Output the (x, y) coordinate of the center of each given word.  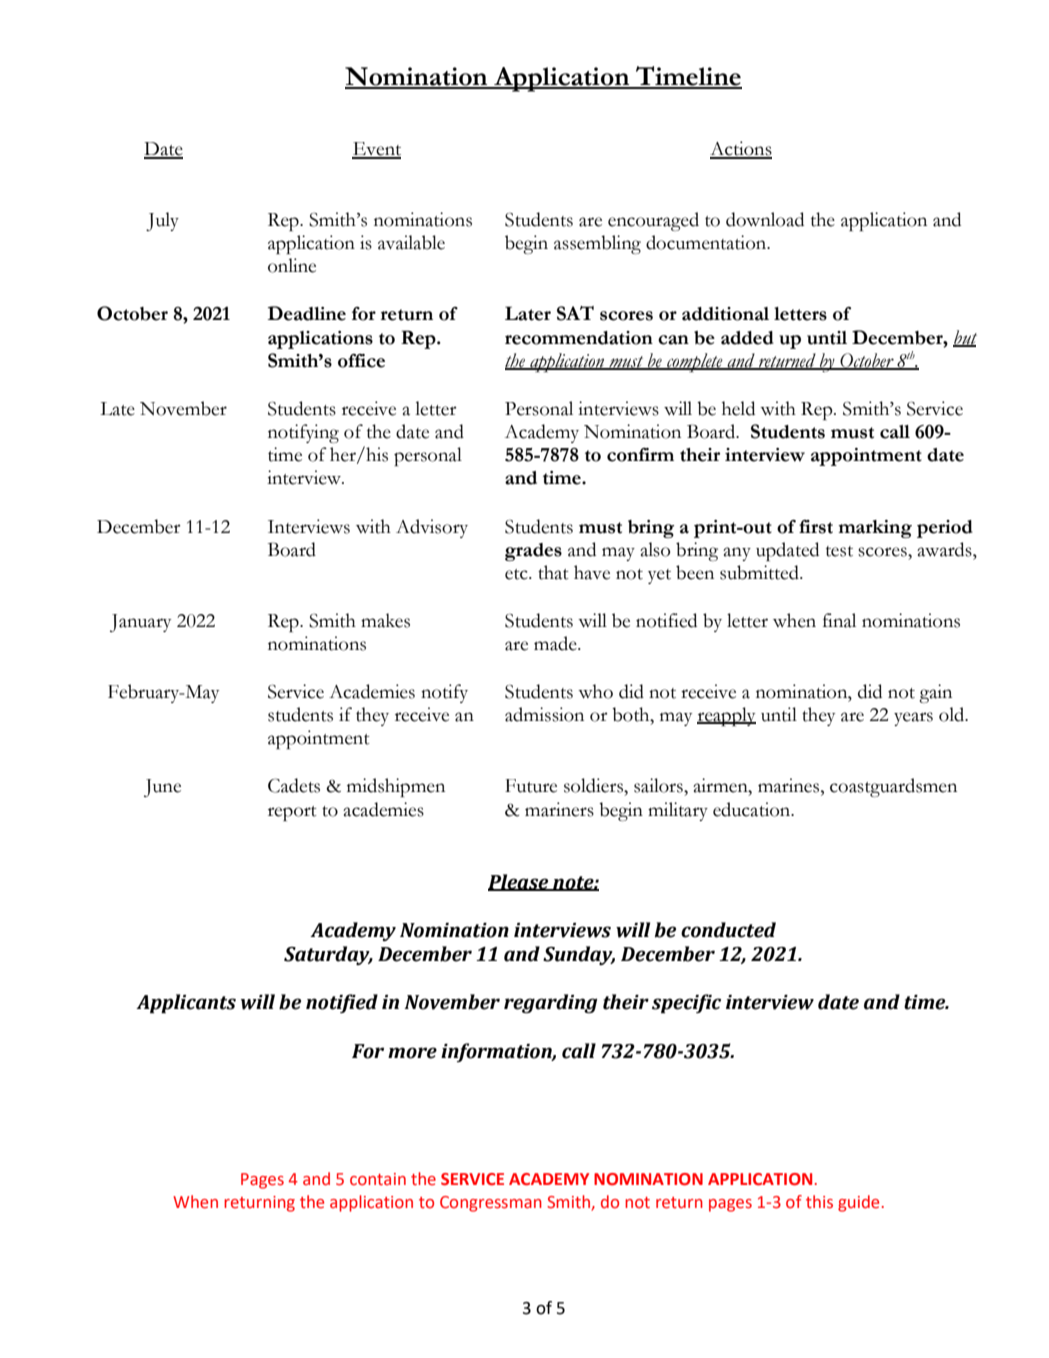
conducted (728, 930)
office (361, 361)
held (738, 408)
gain (935, 693)
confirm (640, 455)
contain (378, 1179)
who (595, 691)
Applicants (186, 1004)
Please (519, 882)
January (140, 623)
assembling (597, 244)
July (162, 221)
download (765, 219)
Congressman (491, 1204)
